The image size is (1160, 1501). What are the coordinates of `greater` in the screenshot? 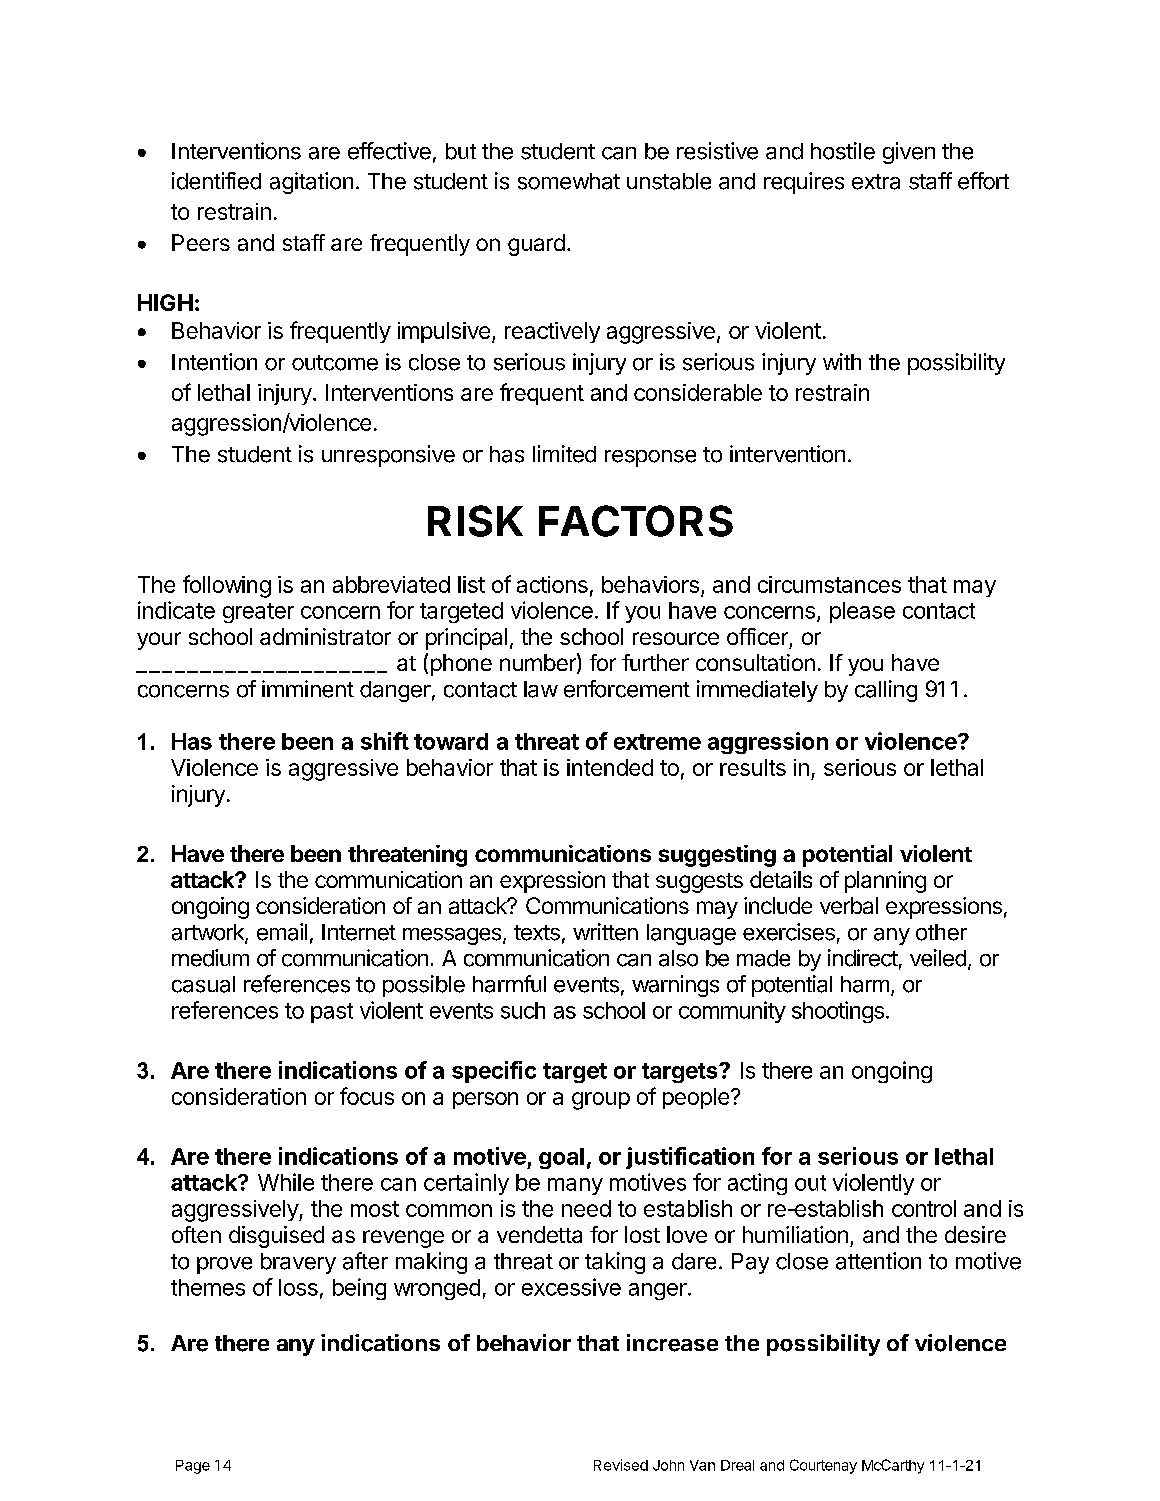 It's located at (258, 613).
